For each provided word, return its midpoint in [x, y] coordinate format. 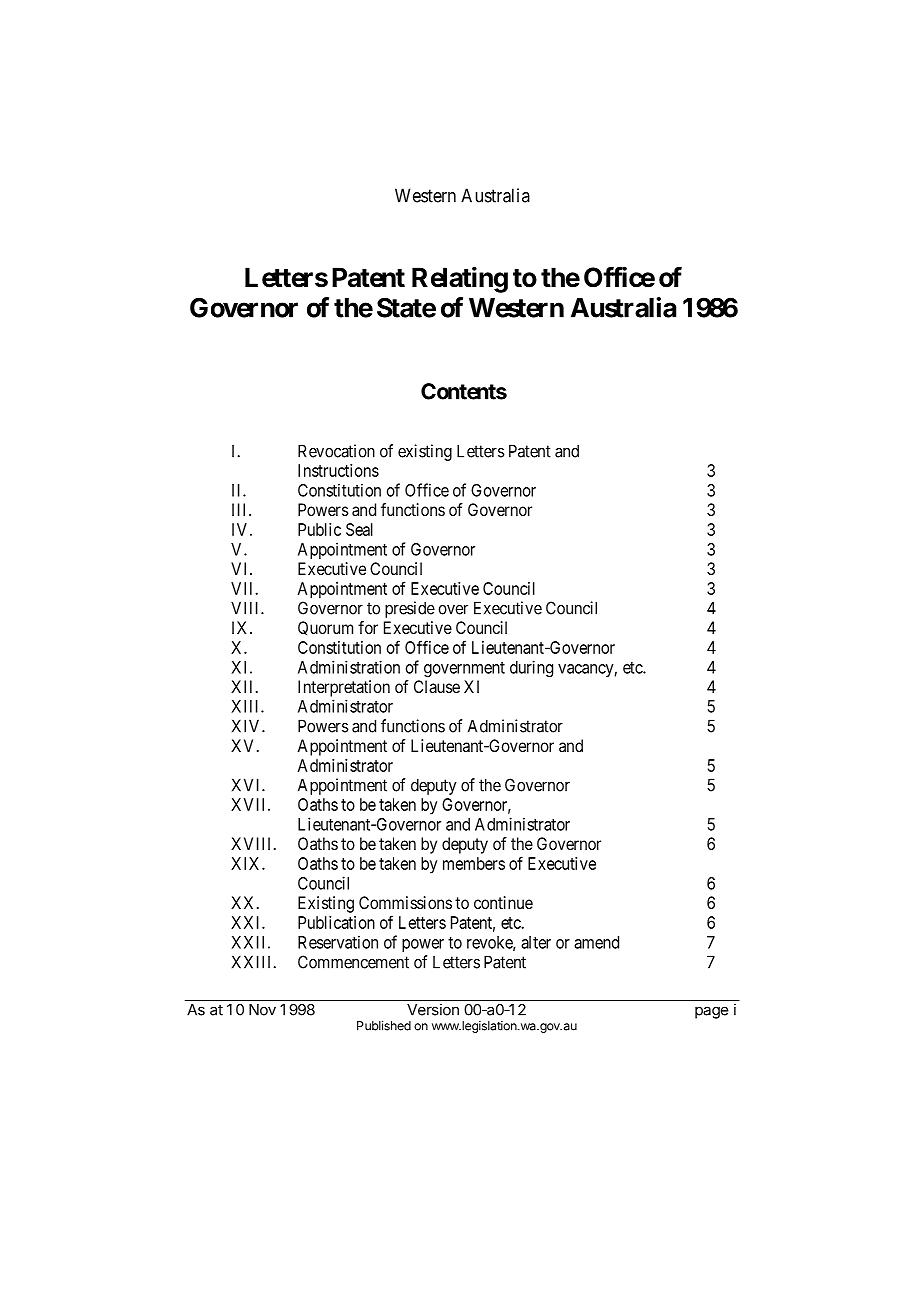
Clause [437, 686]
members [474, 863]
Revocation [336, 451]
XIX [247, 863]
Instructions [338, 470]
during [531, 668]
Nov [262, 1010]
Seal [359, 529]
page [711, 1012]
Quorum [325, 628]
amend [596, 942]
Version [433, 1009]
